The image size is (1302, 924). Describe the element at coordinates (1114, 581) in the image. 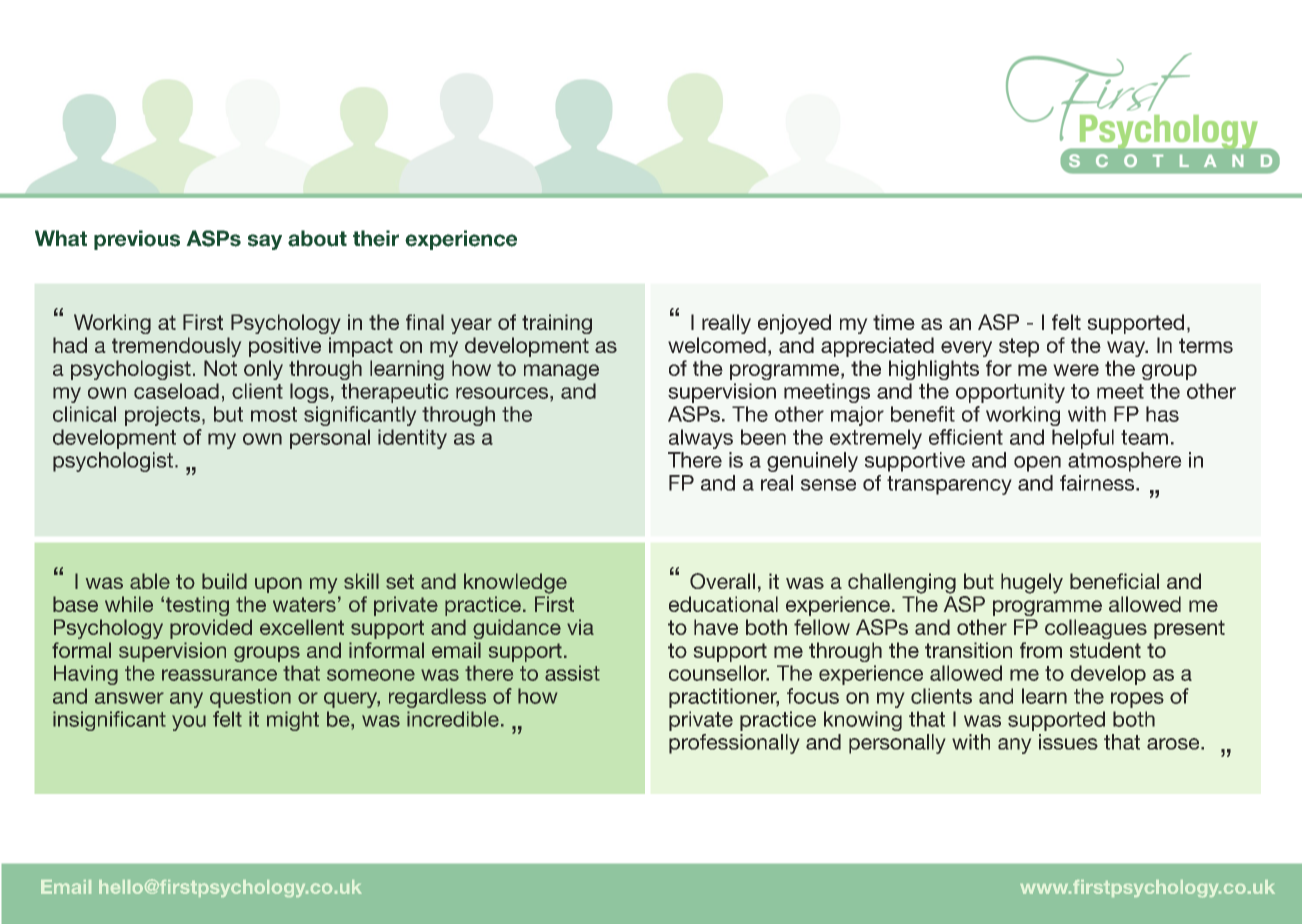

I see `beneficial` at that location.
